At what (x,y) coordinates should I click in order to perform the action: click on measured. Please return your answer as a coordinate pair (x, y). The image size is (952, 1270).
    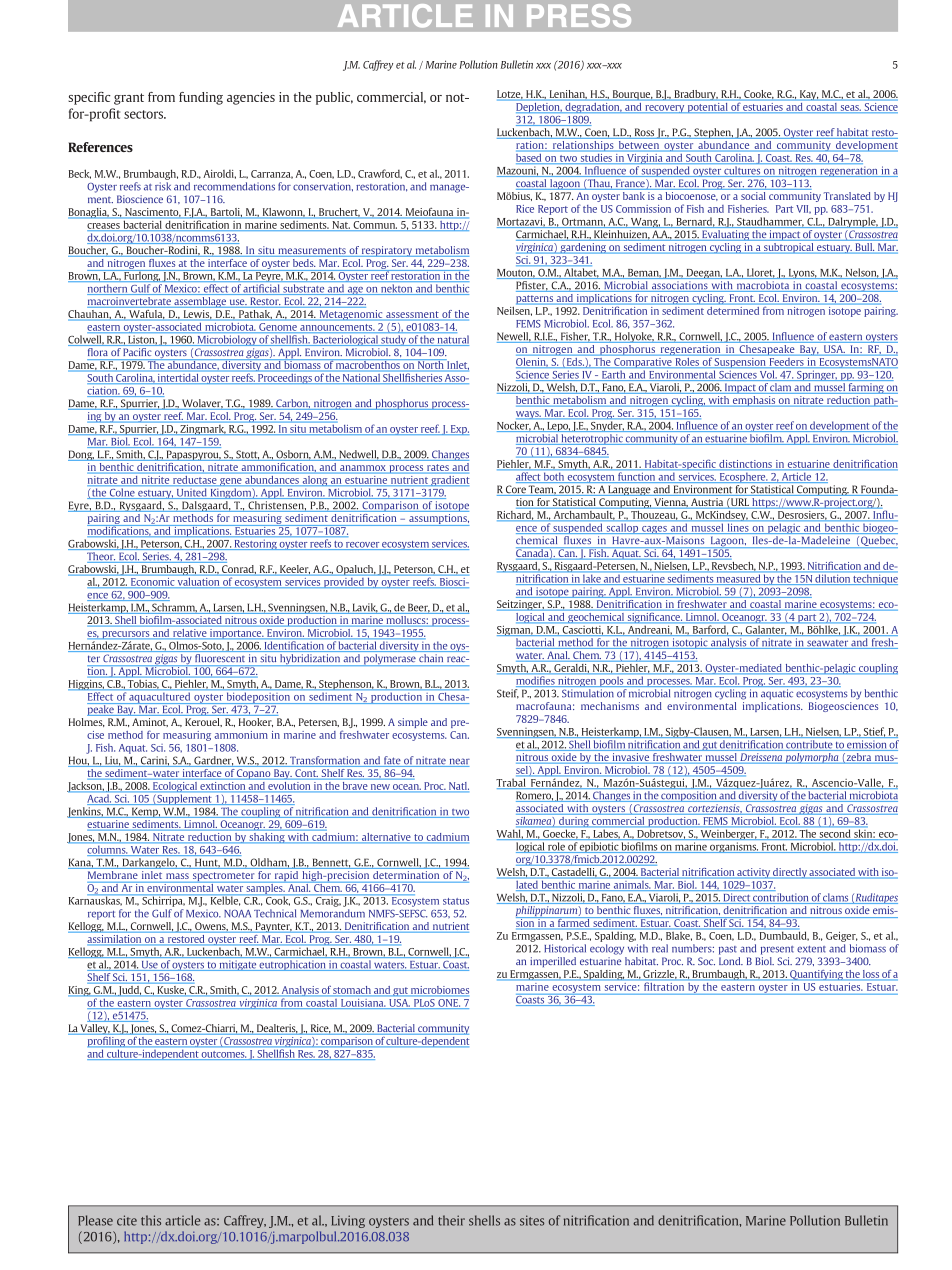
    Looking at the image, I should click on (738, 579).
